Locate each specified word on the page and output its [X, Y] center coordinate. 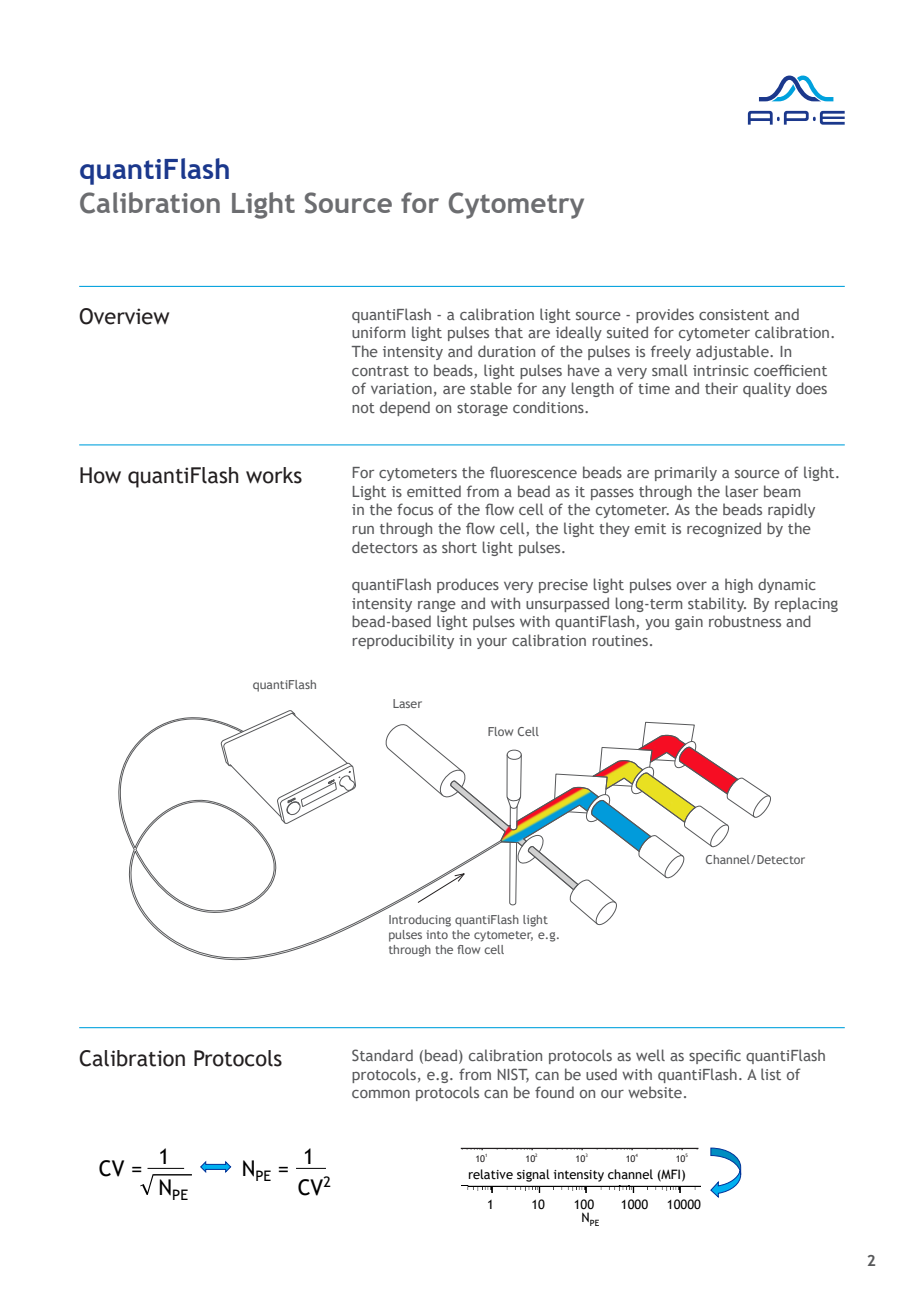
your [492, 643]
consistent [734, 314]
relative [491, 1174]
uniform [378, 332]
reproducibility [403, 641]
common [381, 1094]
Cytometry [516, 205]
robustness [745, 621]
